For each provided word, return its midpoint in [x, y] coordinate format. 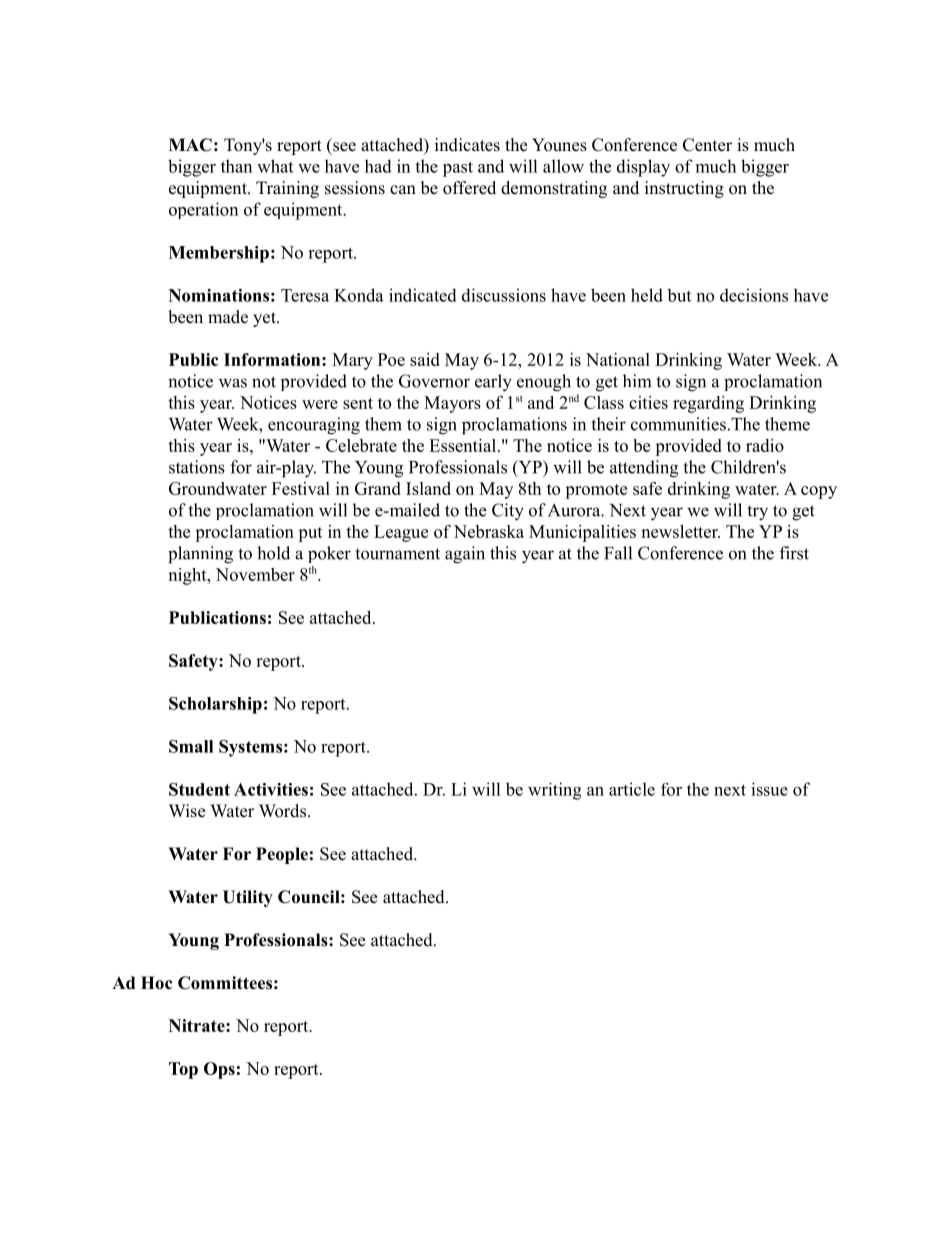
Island [428, 488]
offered [469, 188]
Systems [250, 748]
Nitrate [198, 1025]
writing [554, 791]
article [632, 789]
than [236, 166]
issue [769, 789]
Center [707, 145]
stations [197, 467]
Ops [219, 1070]
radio [765, 445]
